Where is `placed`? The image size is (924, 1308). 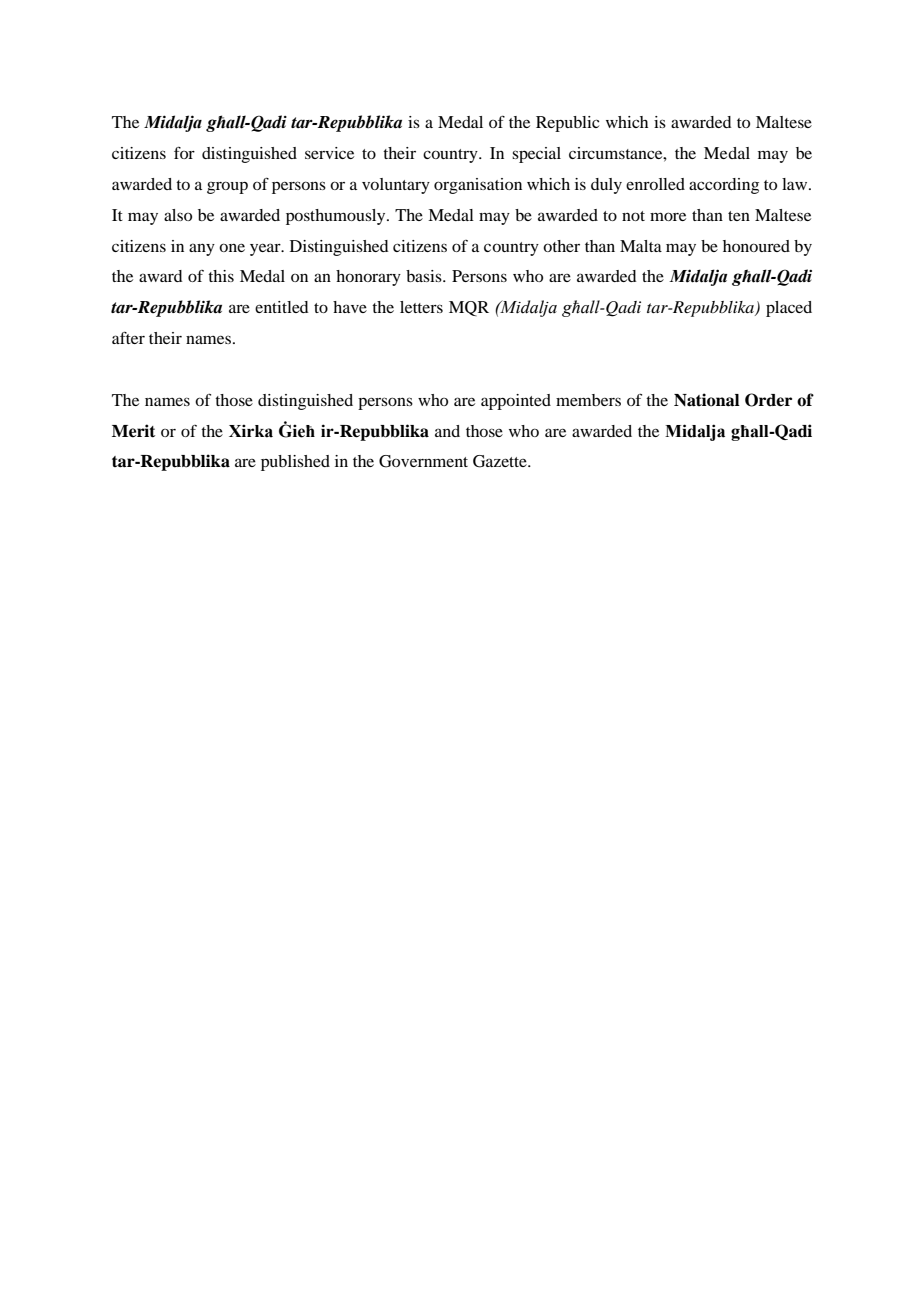
placed is located at coordinates (789, 309).
